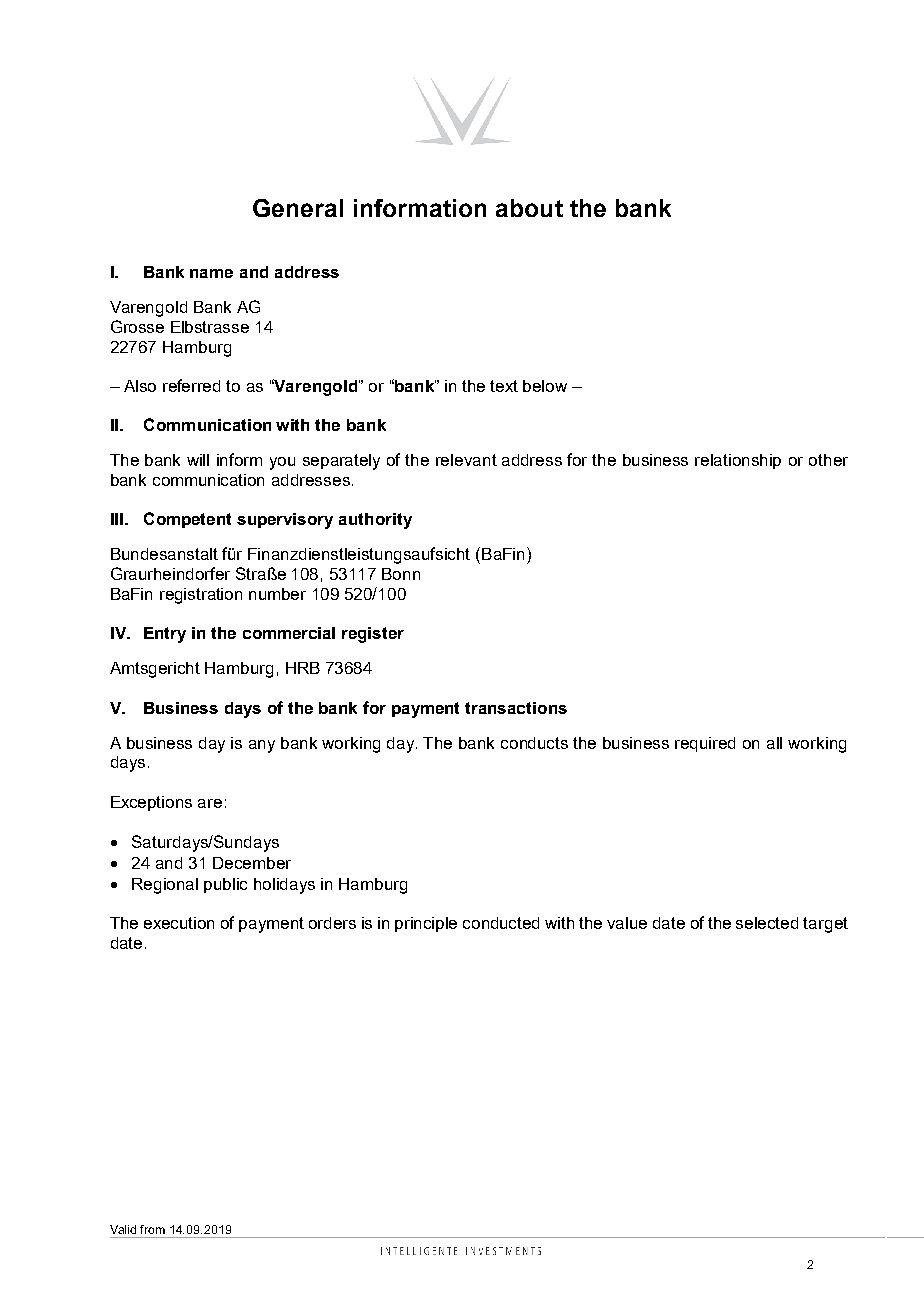 The image size is (924, 1308). I want to click on below, so click(545, 386).
